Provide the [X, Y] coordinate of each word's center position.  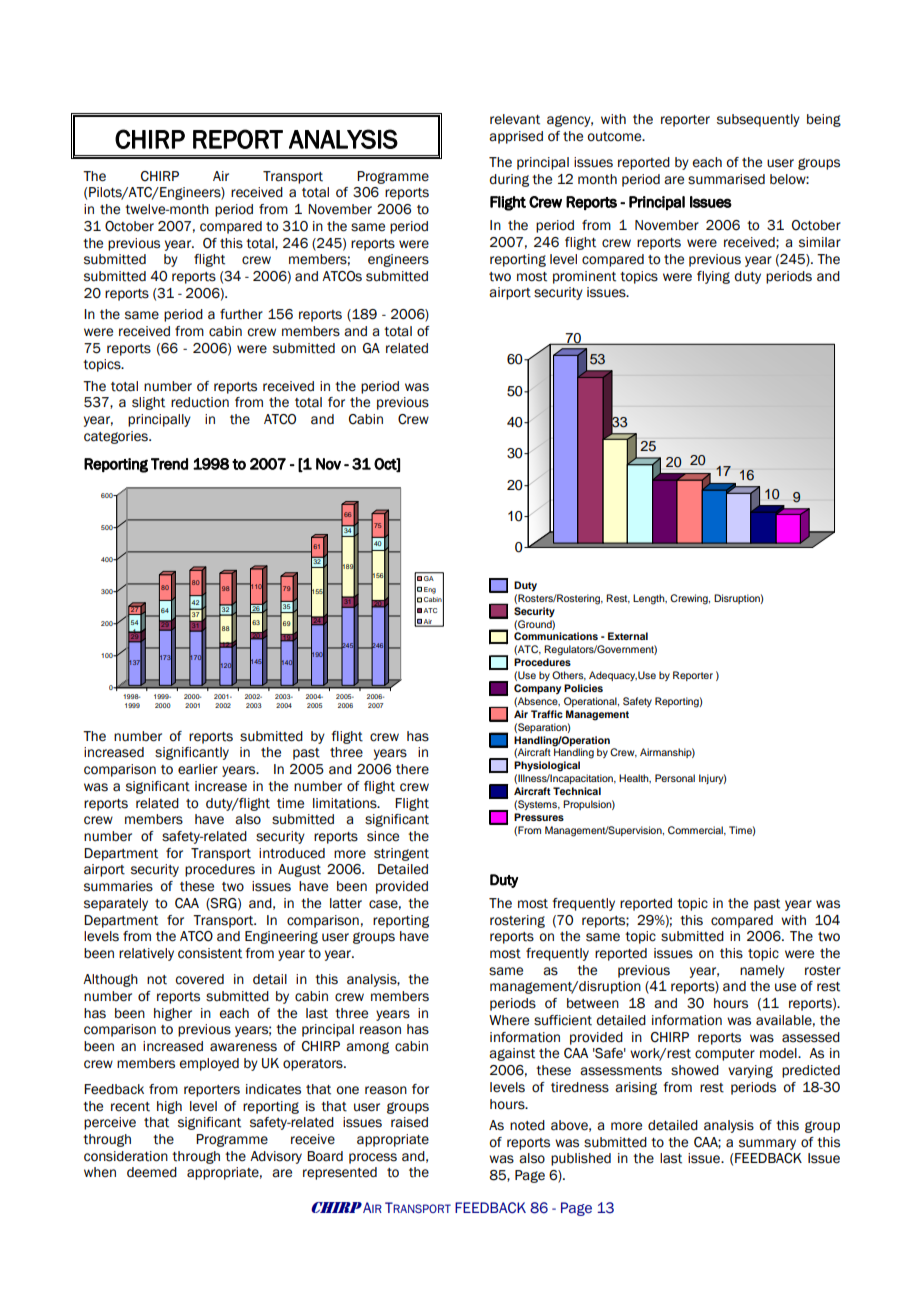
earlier [198, 769]
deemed [152, 1172]
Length [650, 599]
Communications [556, 636]
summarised [726, 179]
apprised [516, 137]
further [241, 314]
